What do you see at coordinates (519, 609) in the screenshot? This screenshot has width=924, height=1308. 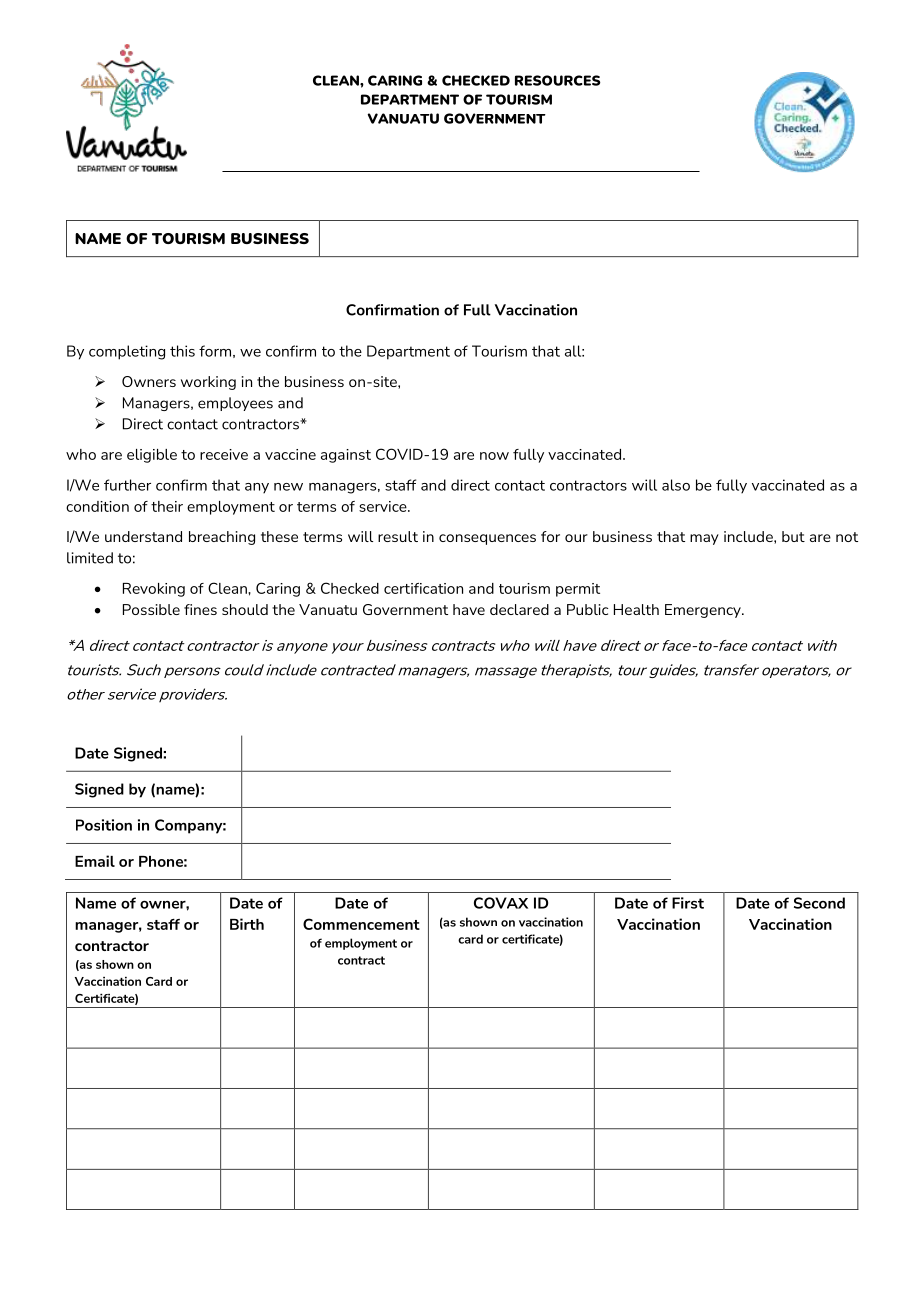 I see `declared` at bounding box center [519, 609].
